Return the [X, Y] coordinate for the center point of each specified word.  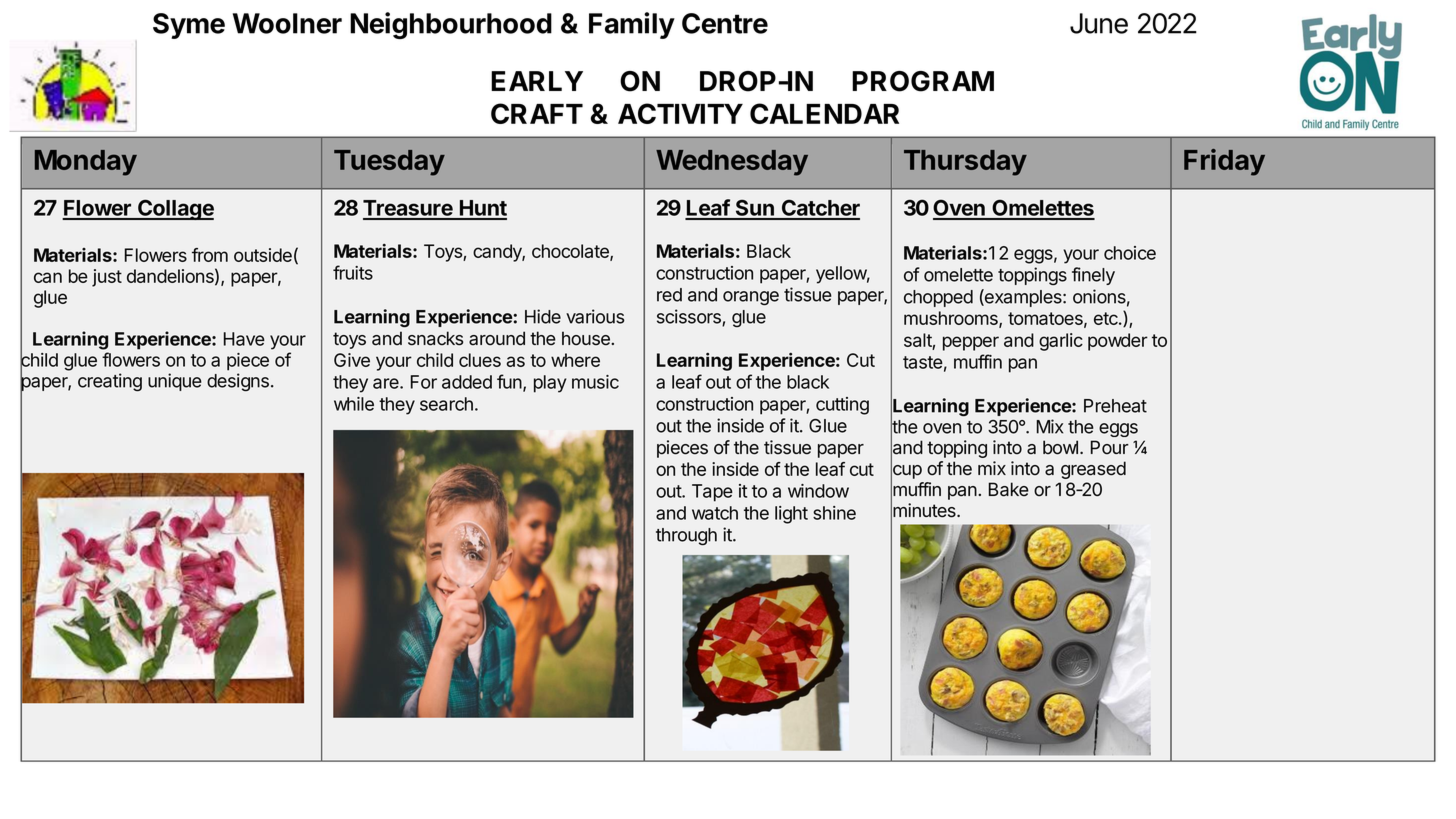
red [669, 295]
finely [1093, 276]
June [1099, 23]
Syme [189, 26]
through [686, 536]
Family [632, 25]
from [210, 255]
